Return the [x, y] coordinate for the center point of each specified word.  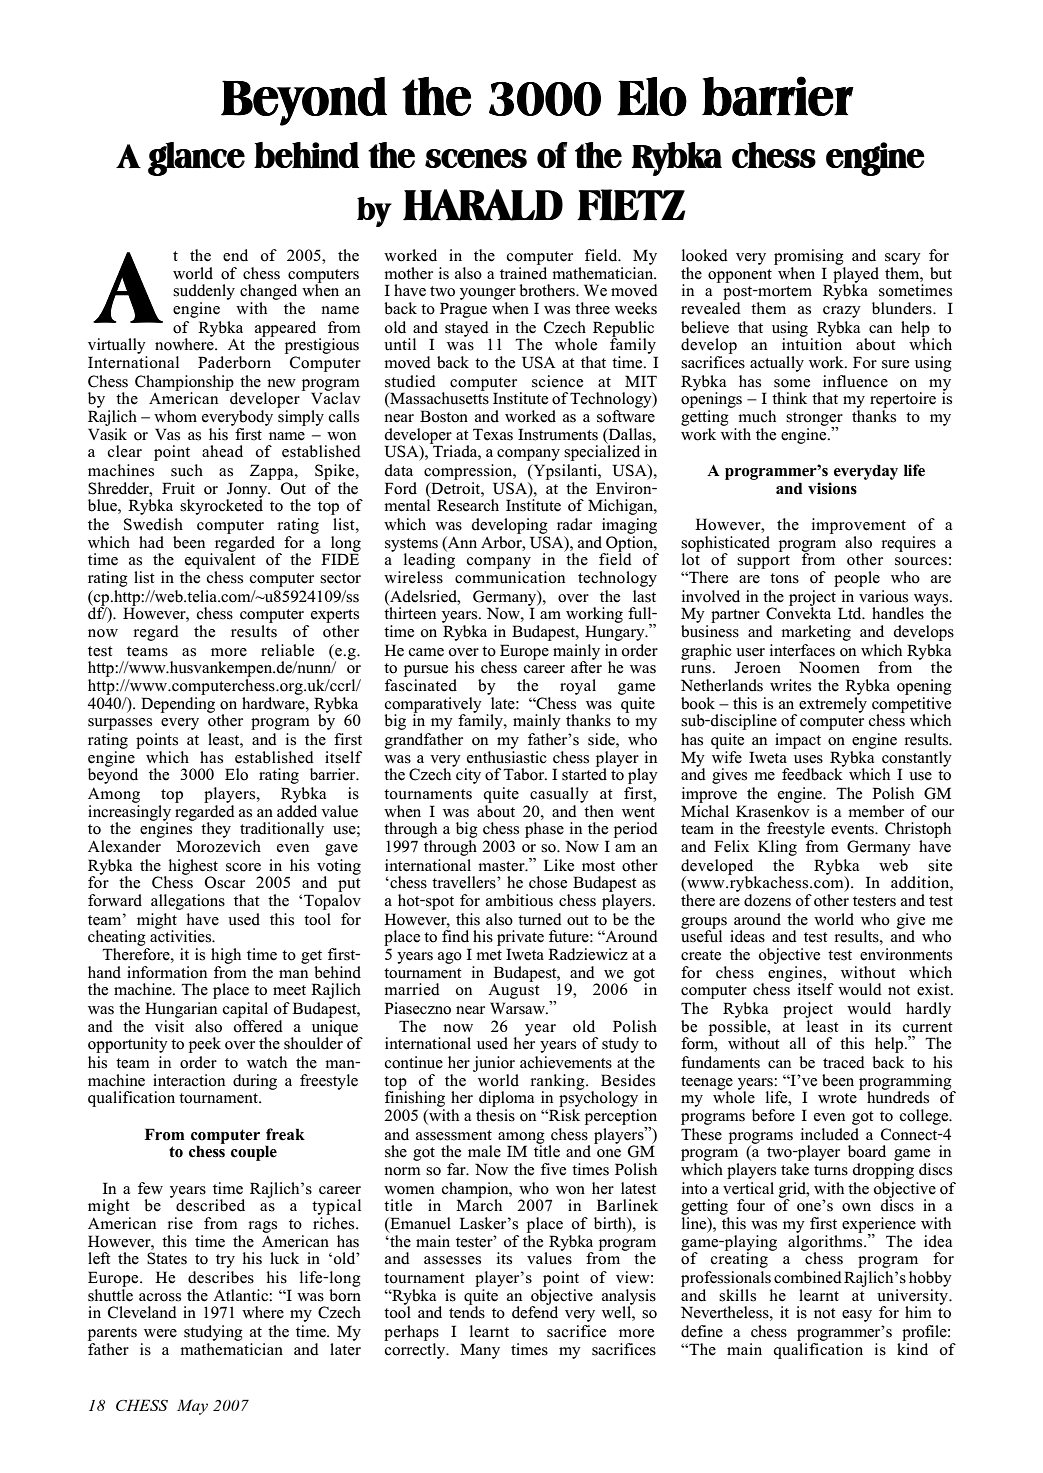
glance [196, 159]
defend [535, 1311]
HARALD [483, 205]
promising [809, 257]
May [192, 1407]
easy [857, 1316]
